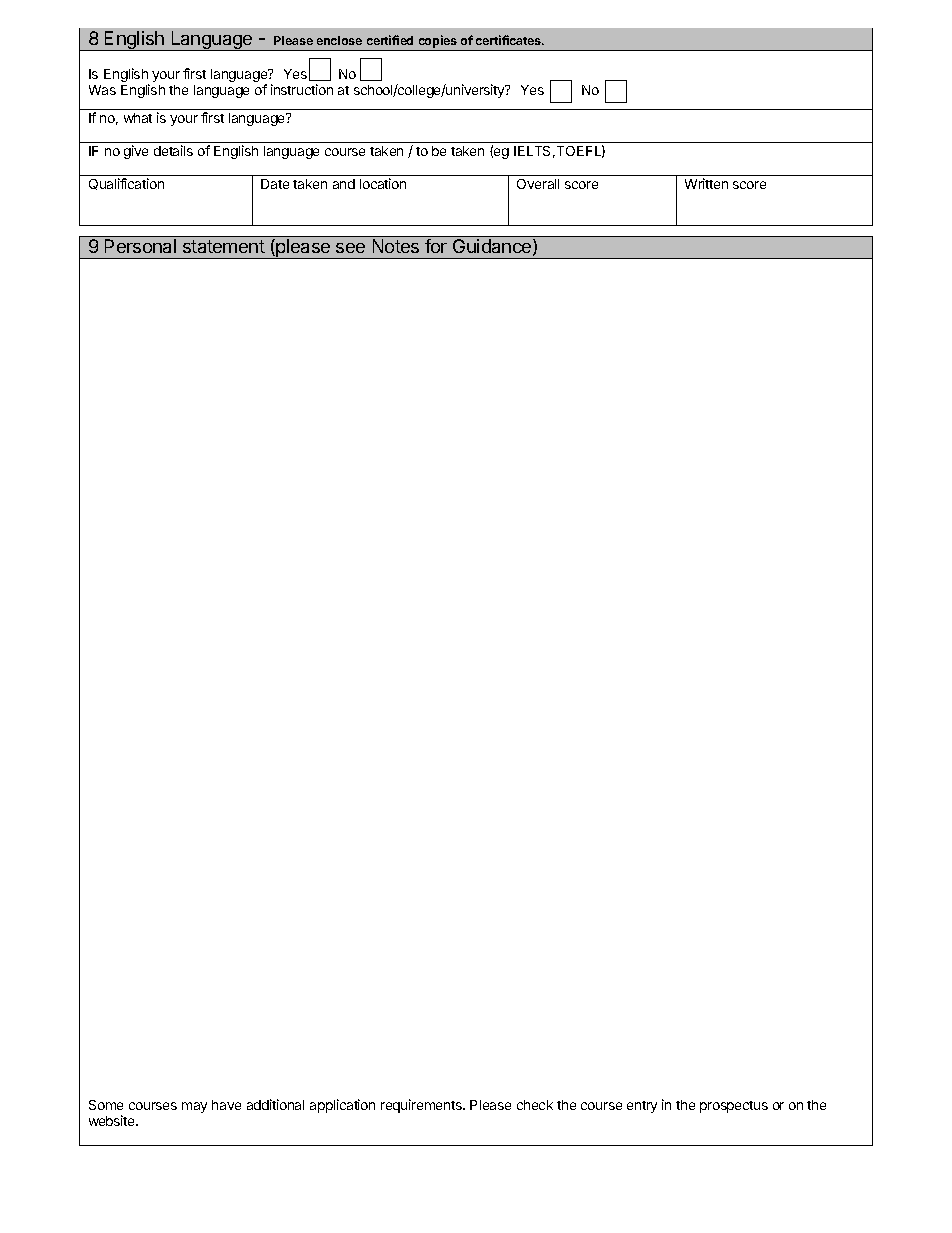 The width and height of the screenshot is (952, 1233). What do you see at coordinates (350, 248) in the screenshot?
I see `see` at bounding box center [350, 248].
